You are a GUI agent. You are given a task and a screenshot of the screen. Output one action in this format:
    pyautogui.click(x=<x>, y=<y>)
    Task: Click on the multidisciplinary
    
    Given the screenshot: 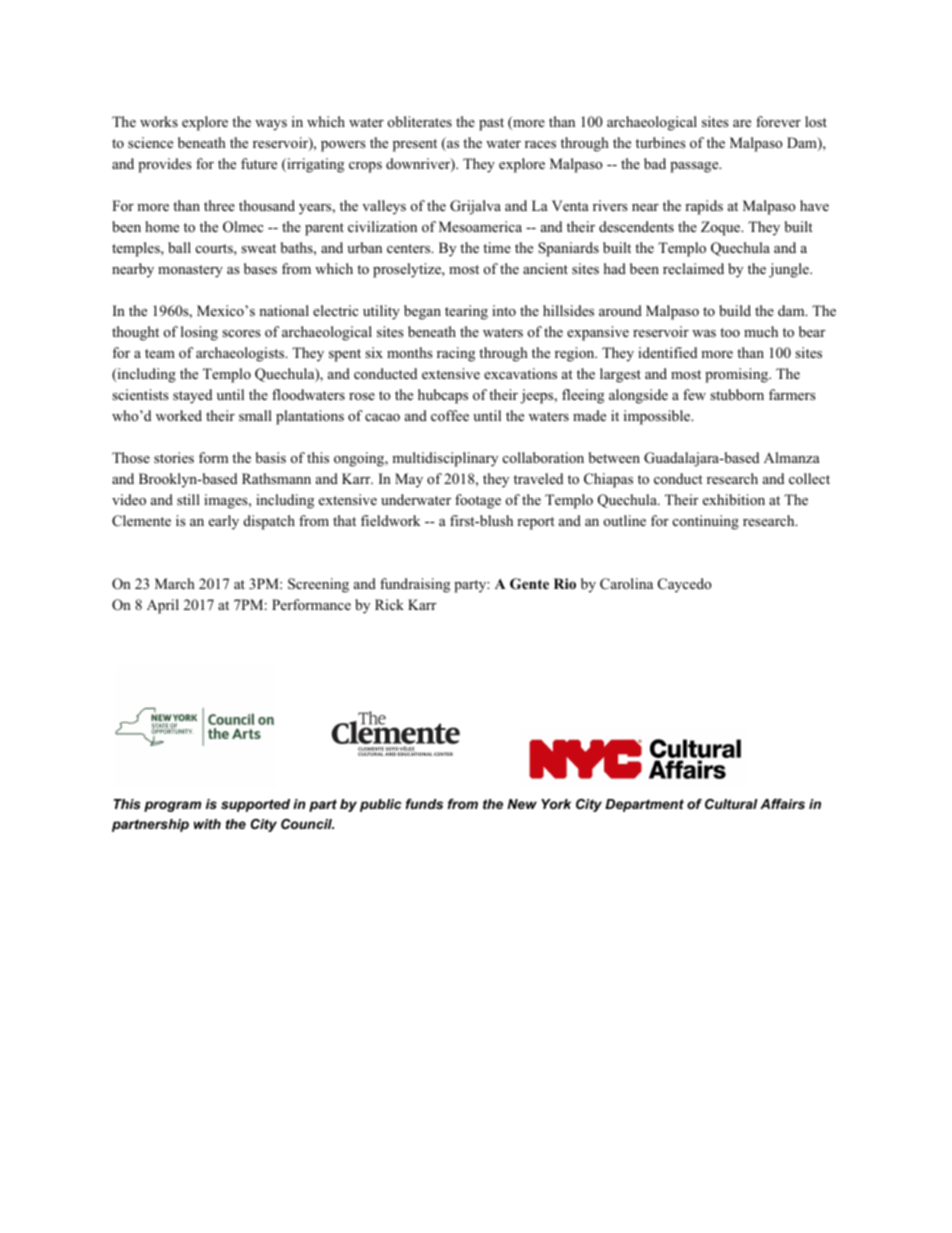 What is the action you would take?
    pyautogui.click(x=445, y=459)
